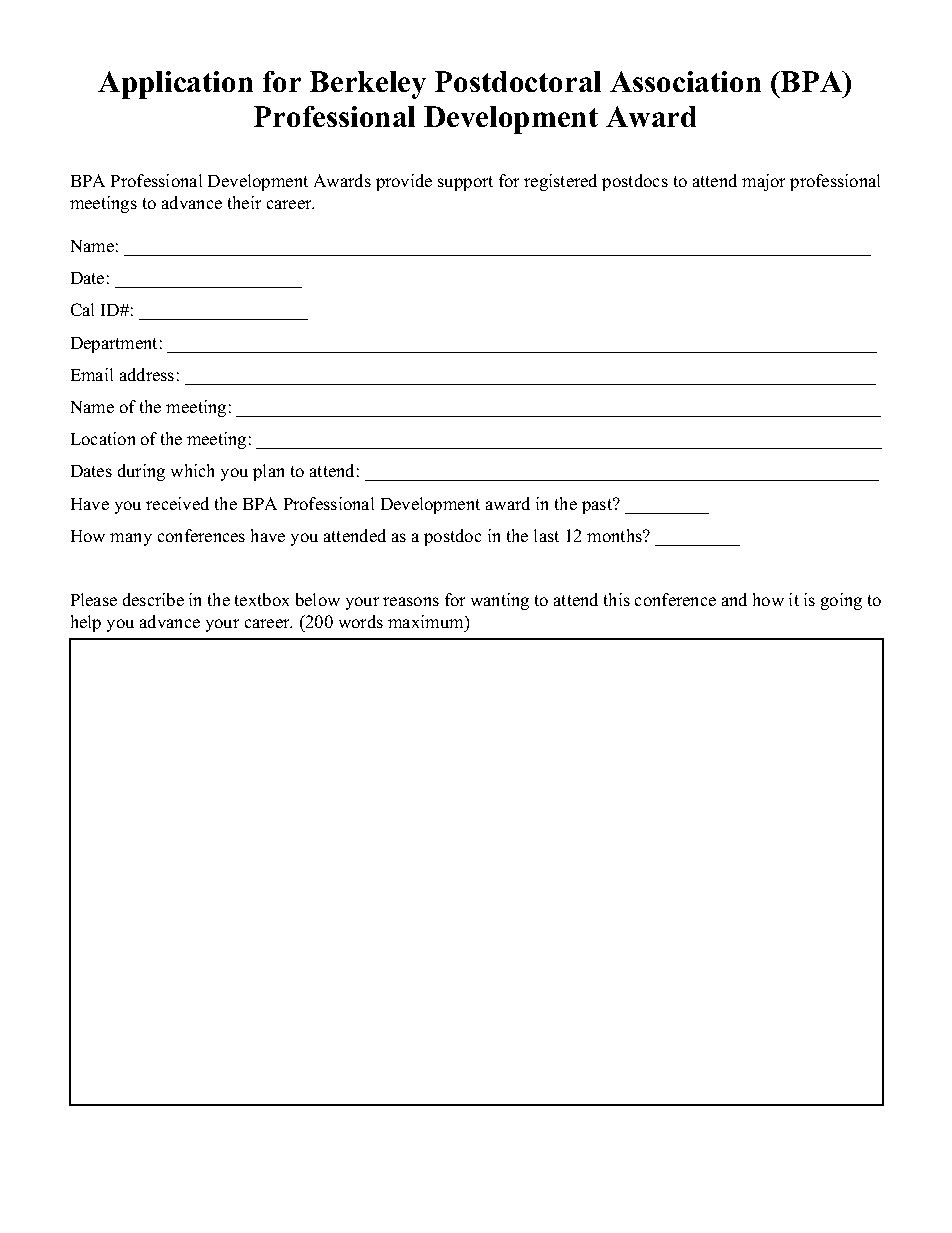 Image resolution: width=952 pixels, height=1233 pixels. What do you see at coordinates (153, 599) in the screenshot?
I see `describe` at bounding box center [153, 599].
